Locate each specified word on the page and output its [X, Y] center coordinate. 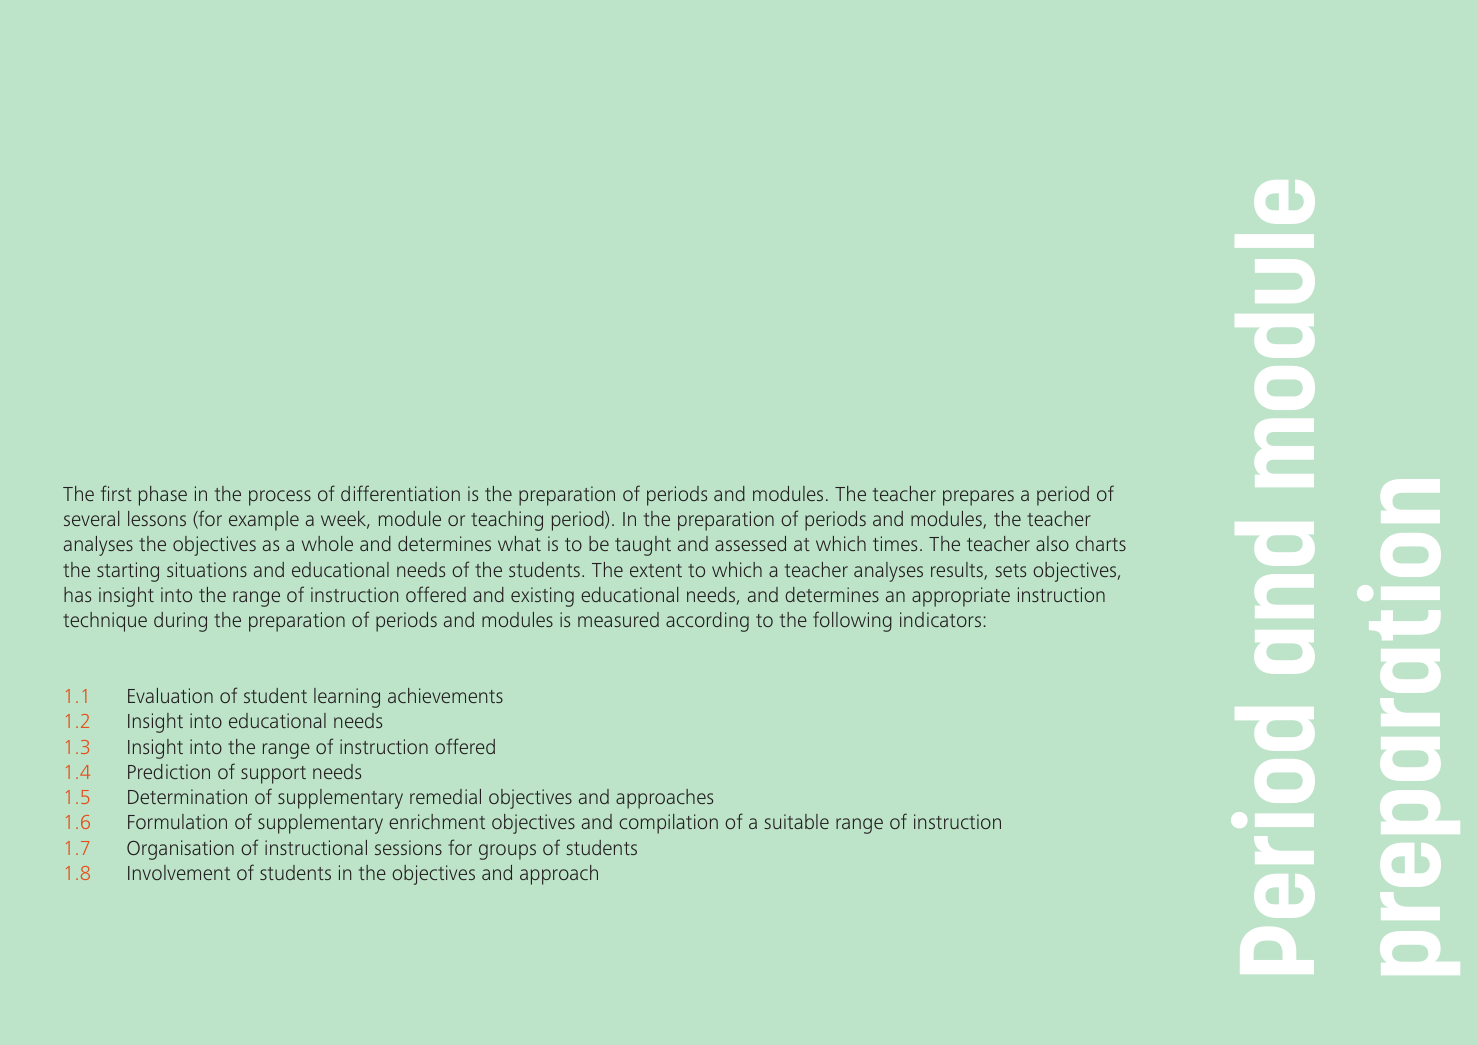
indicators [940, 619]
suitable [796, 821]
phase [163, 496]
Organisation [180, 850]
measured [618, 619]
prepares [978, 498]
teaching [507, 521]
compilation [668, 824]
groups [507, 852]
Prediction [169, 771]
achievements [445, 695]
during [180, 622]
